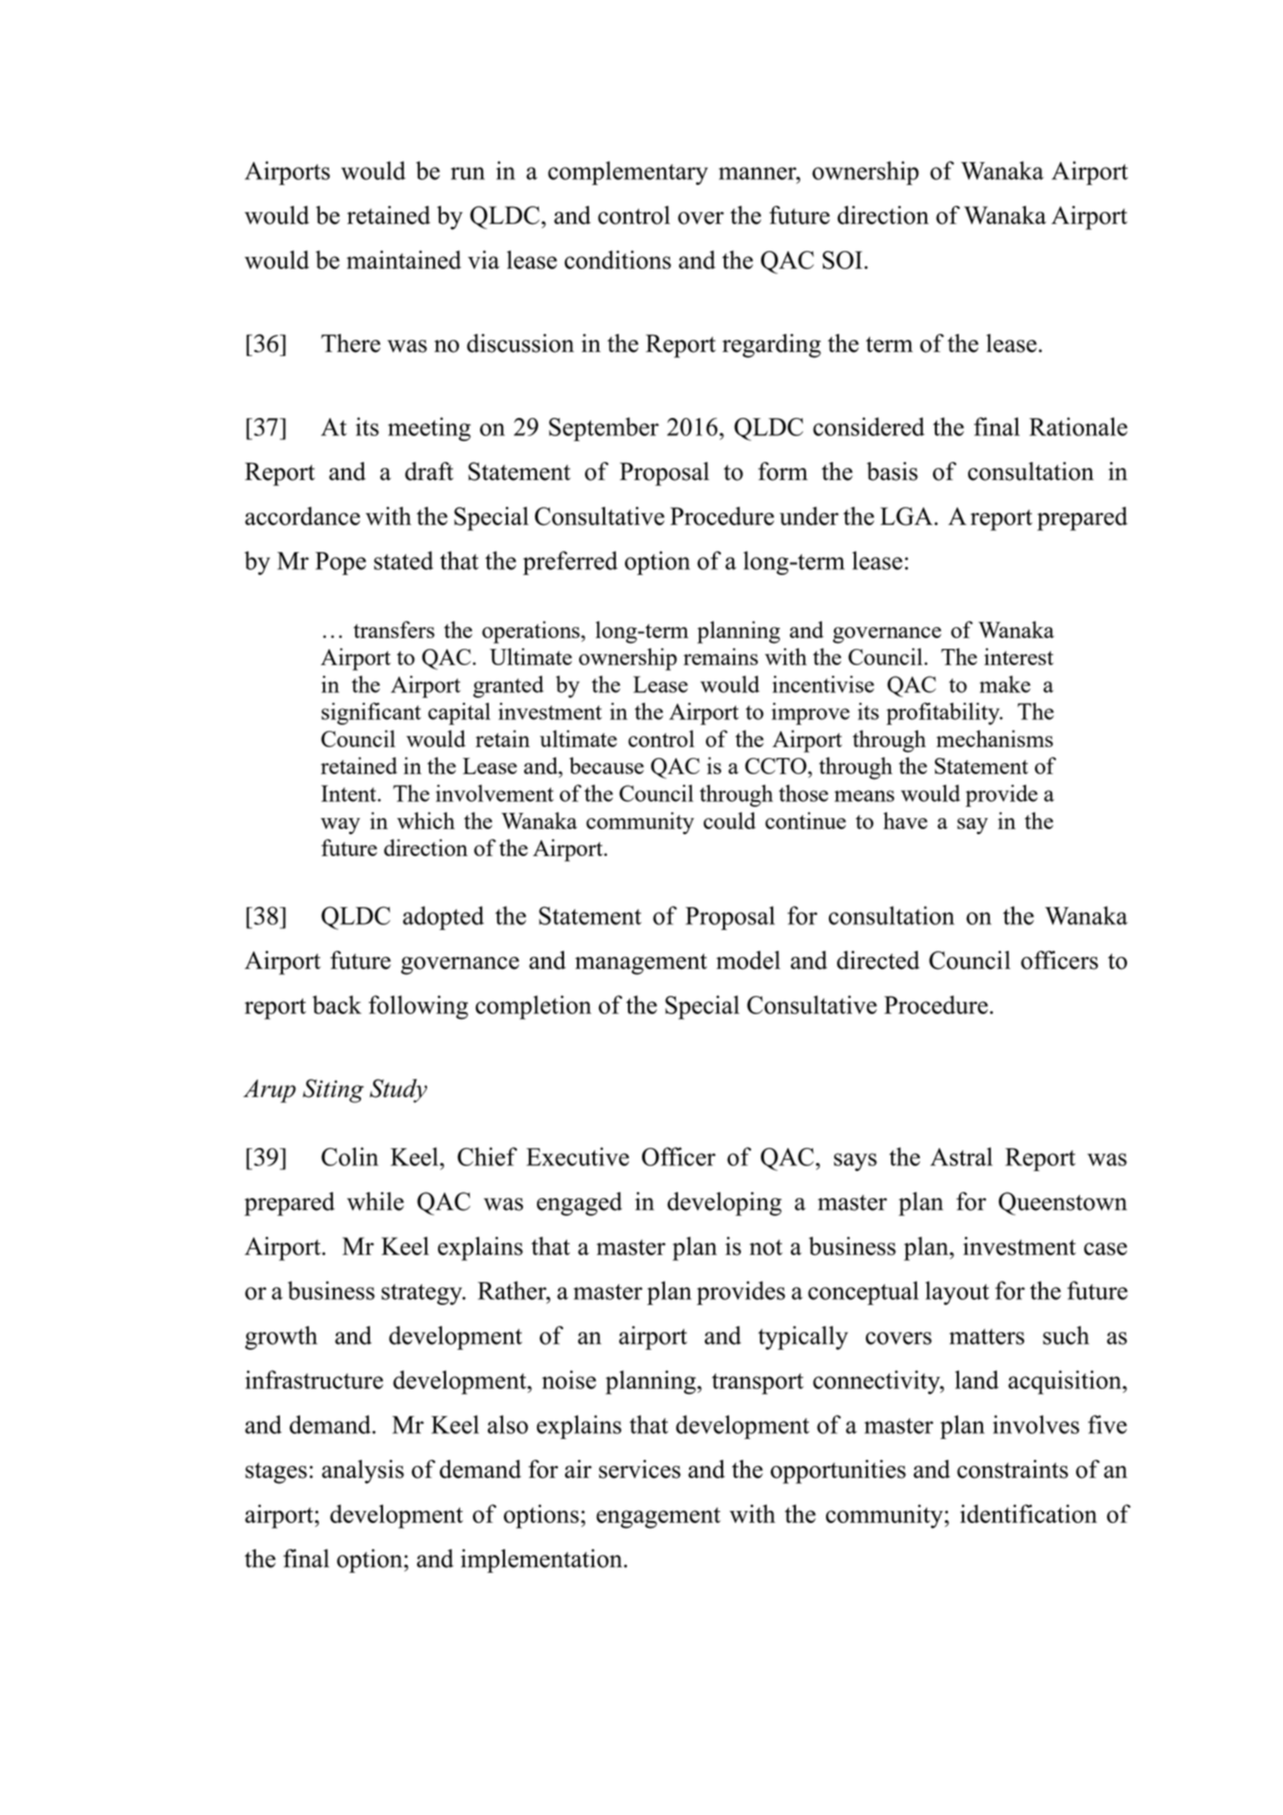 This image has height=1815, width=1283. Describe the element at coordinates (606, 765) in the image. I see `because` at that location.
